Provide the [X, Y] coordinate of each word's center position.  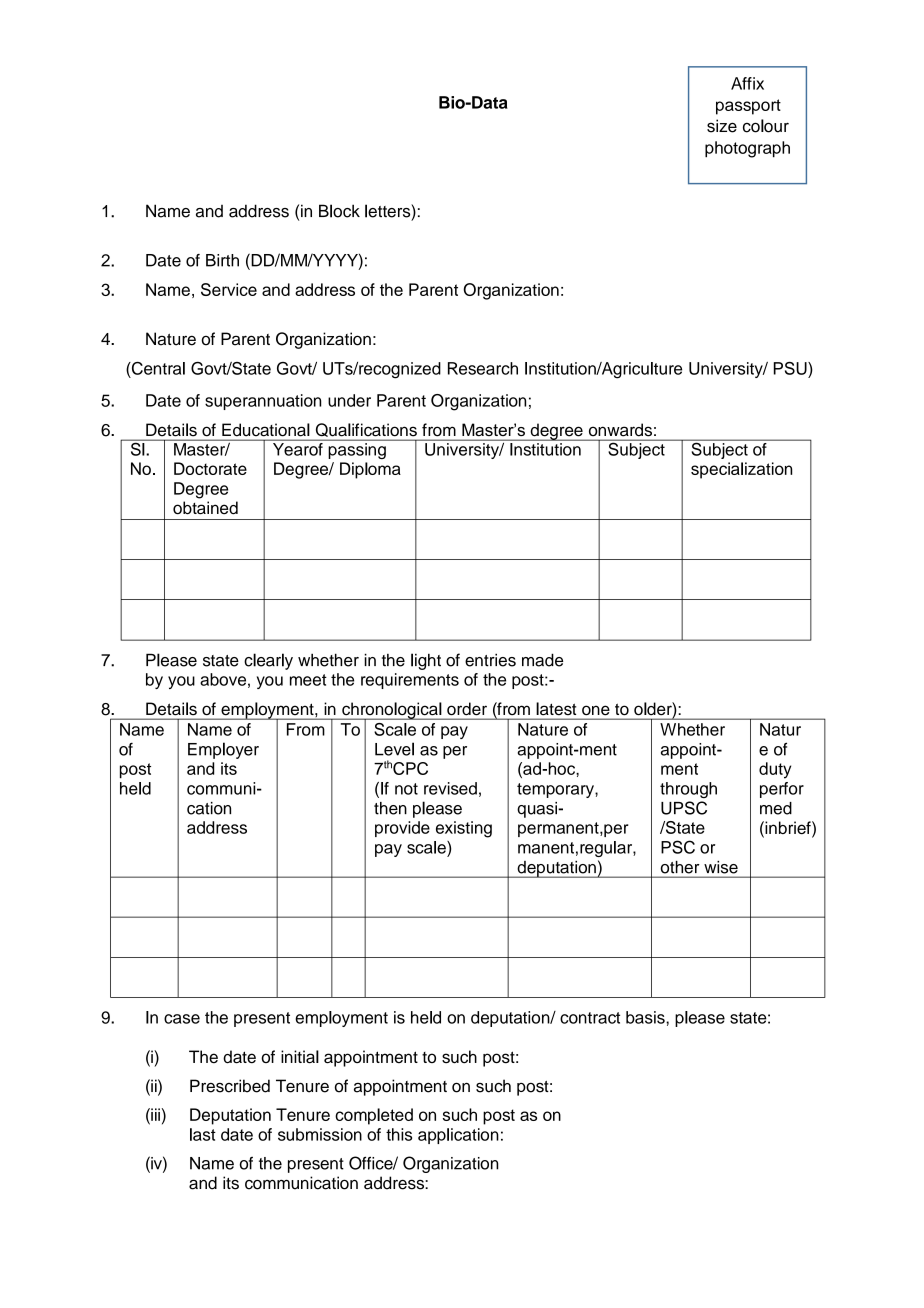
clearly [268, 661]
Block [339, 211]
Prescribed [230, 1086]
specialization [741, 470]
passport [748, 107]
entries [490, 660]
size [722, 126]
